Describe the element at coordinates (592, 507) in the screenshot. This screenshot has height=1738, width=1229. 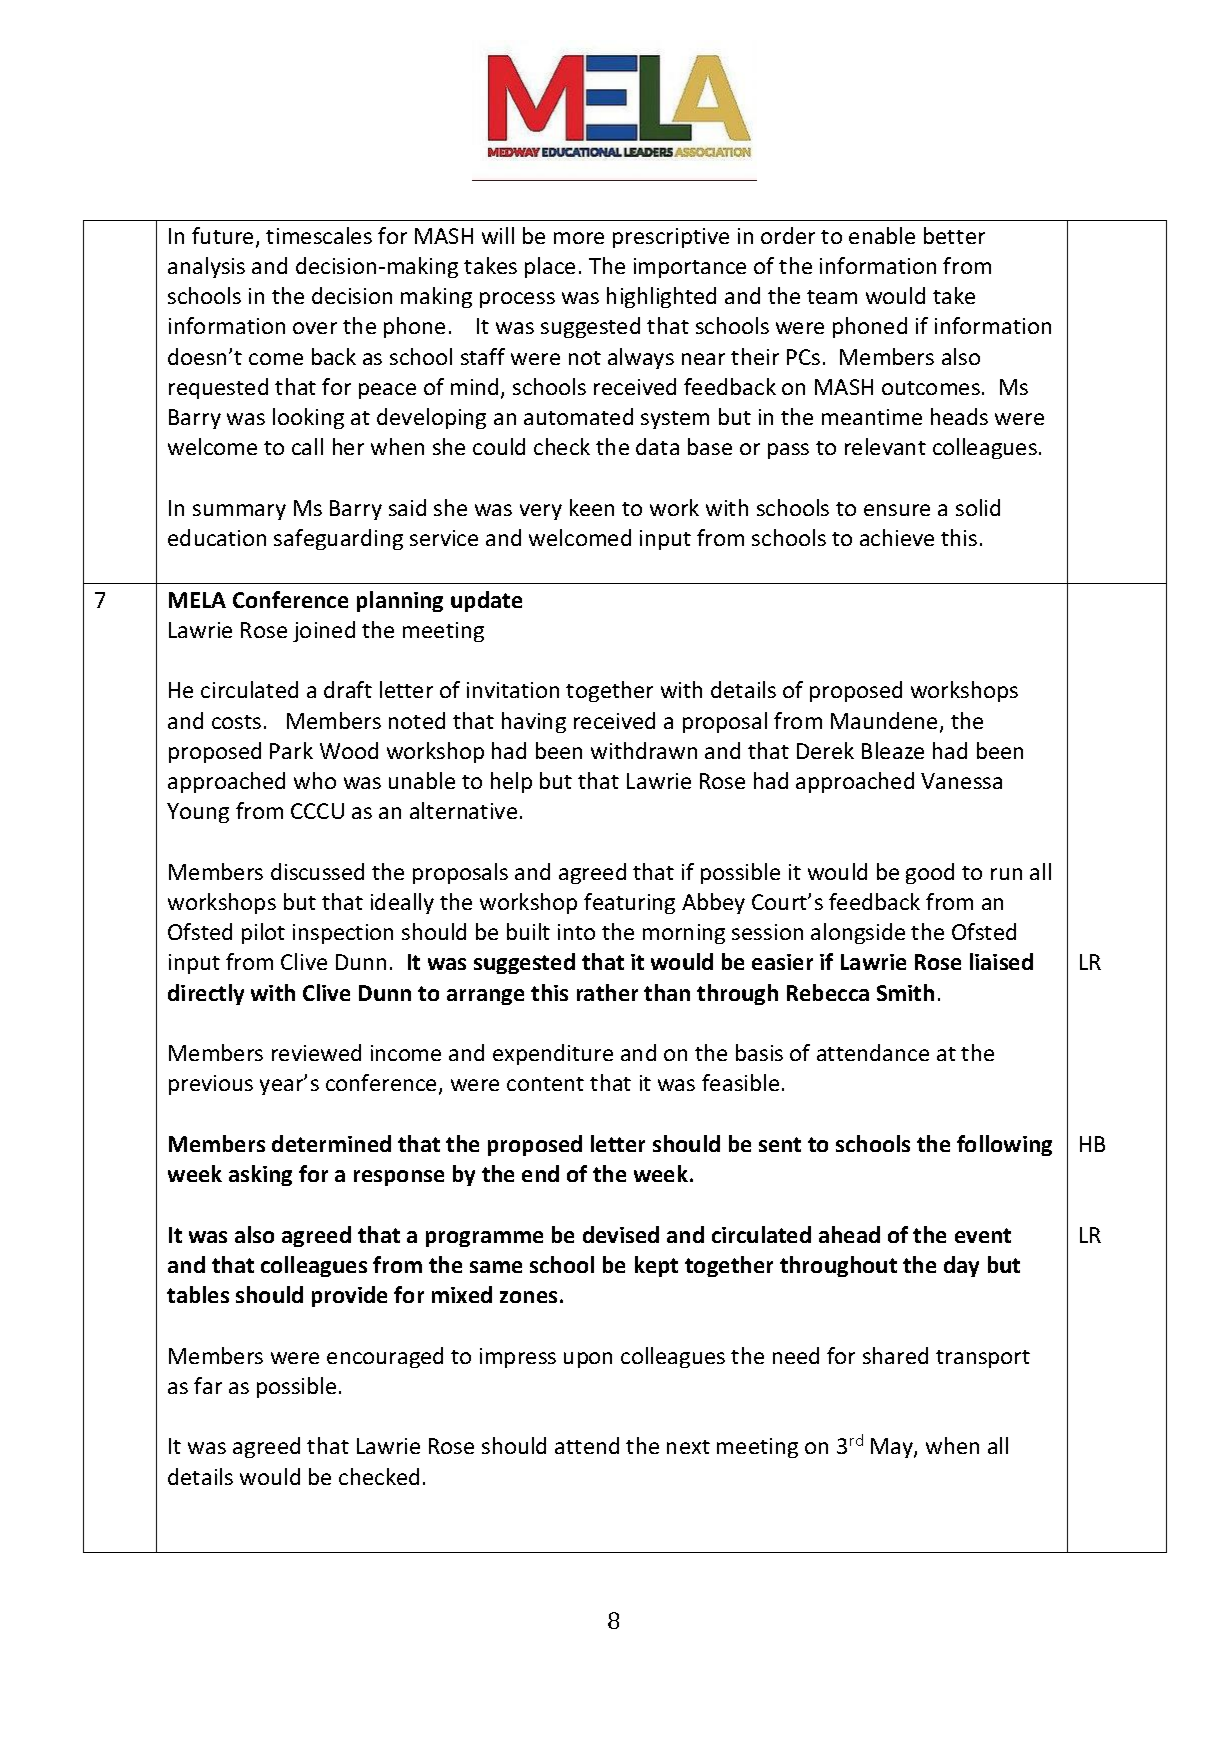
I see `keen` at that location.
